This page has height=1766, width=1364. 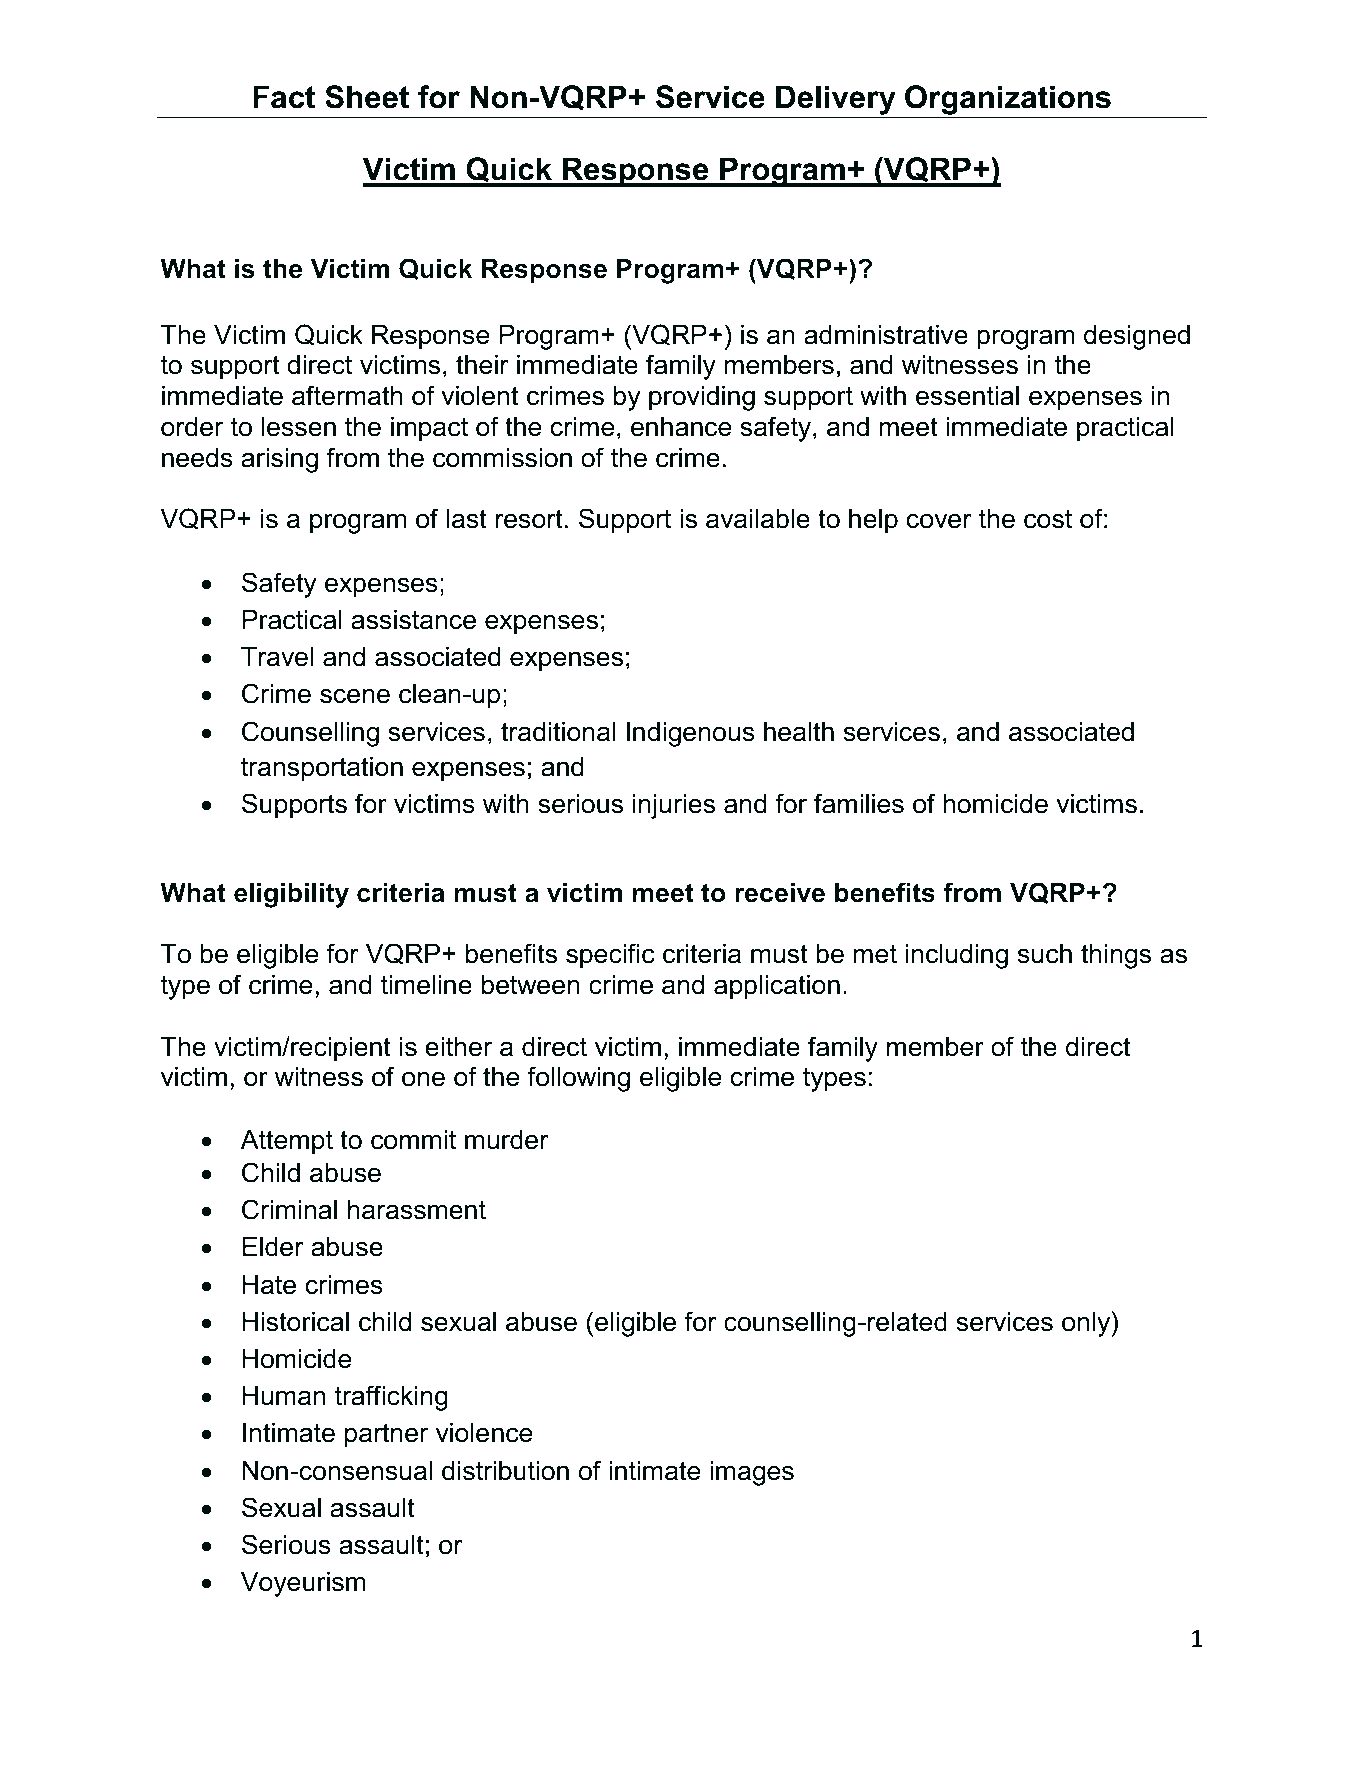 I want to click on following, so click(x=578, y=1079).
